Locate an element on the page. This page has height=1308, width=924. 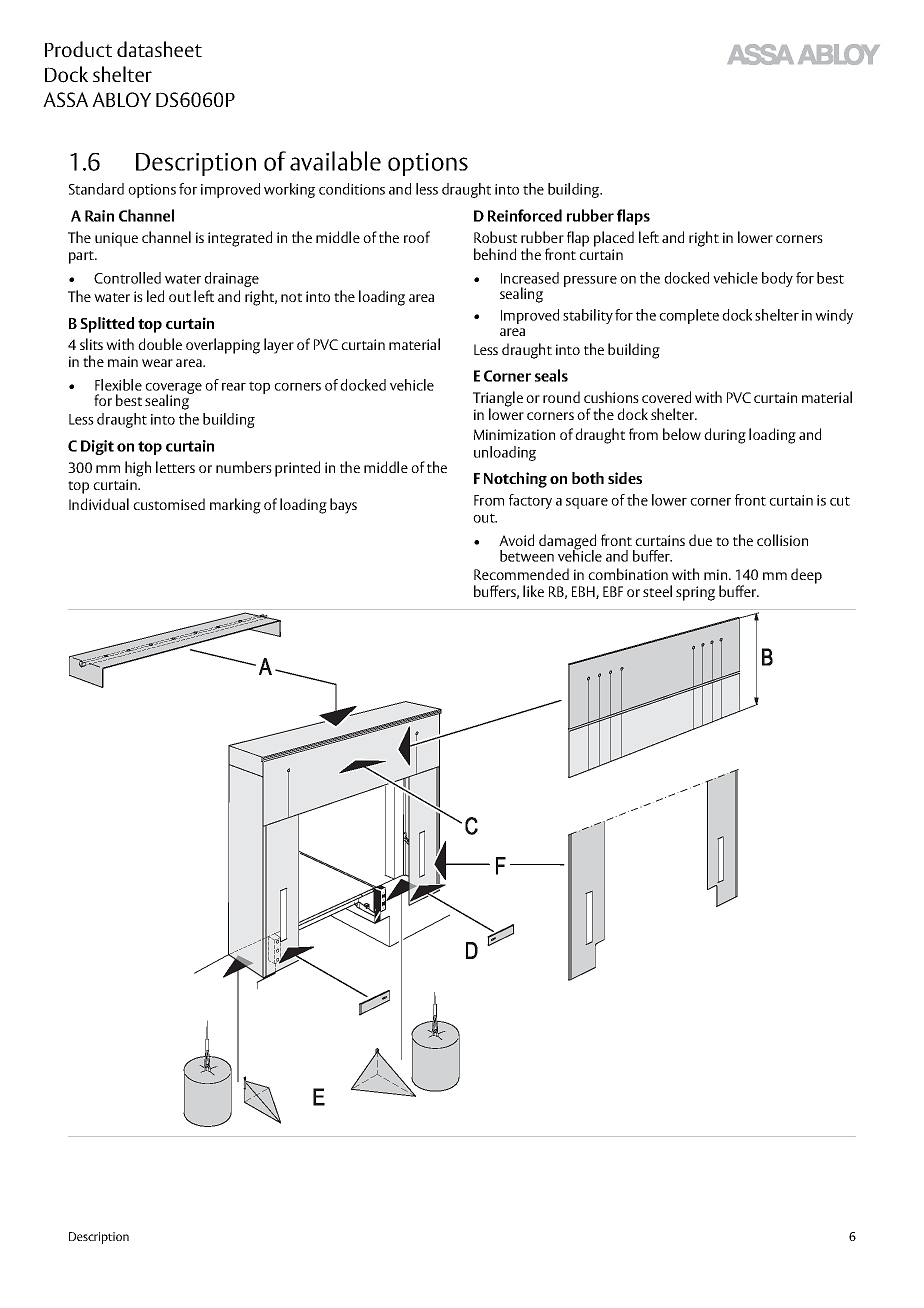
datasheet is located at coordinates (159, 49).
